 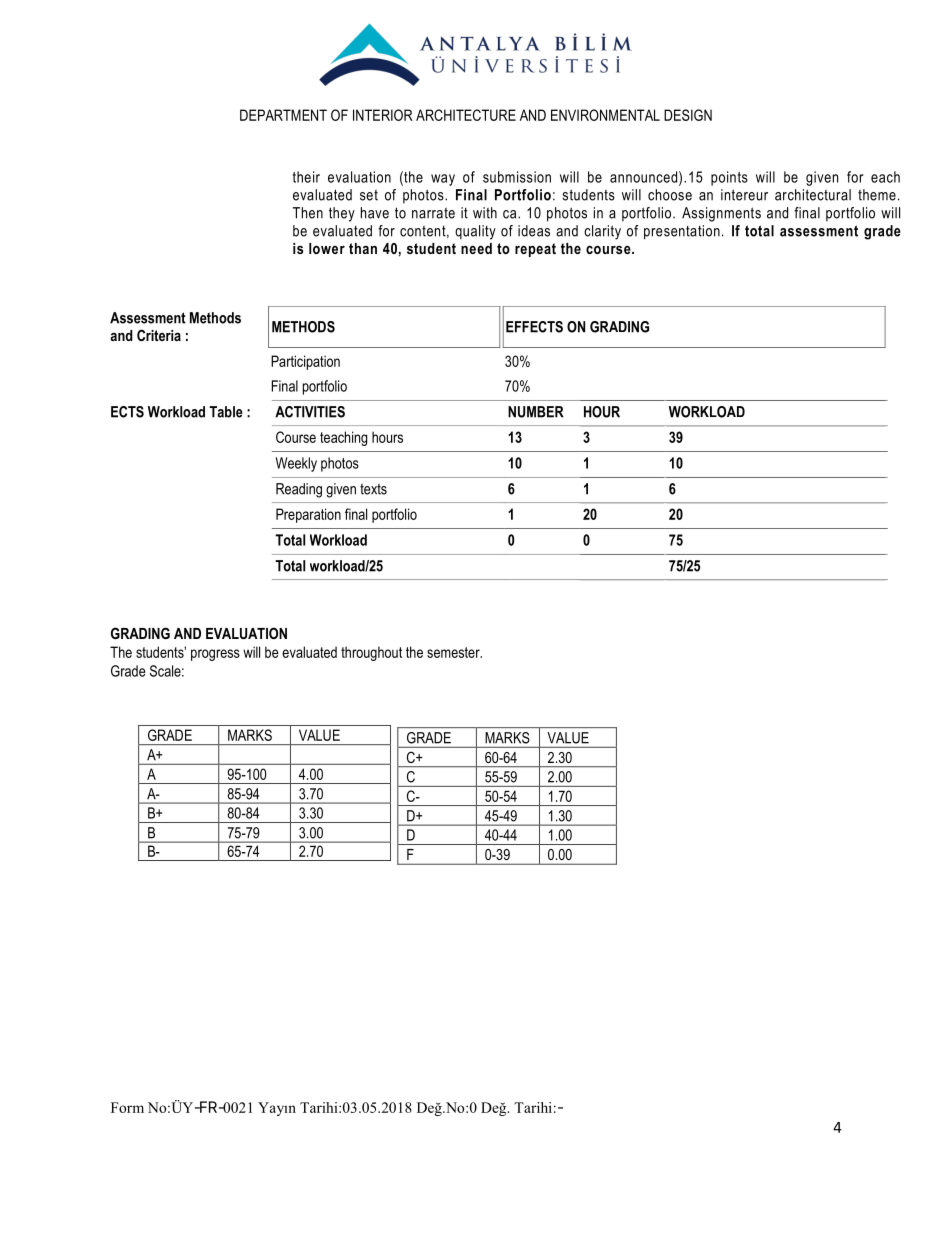 I want to click on submission, so click(x=517, y=177).
